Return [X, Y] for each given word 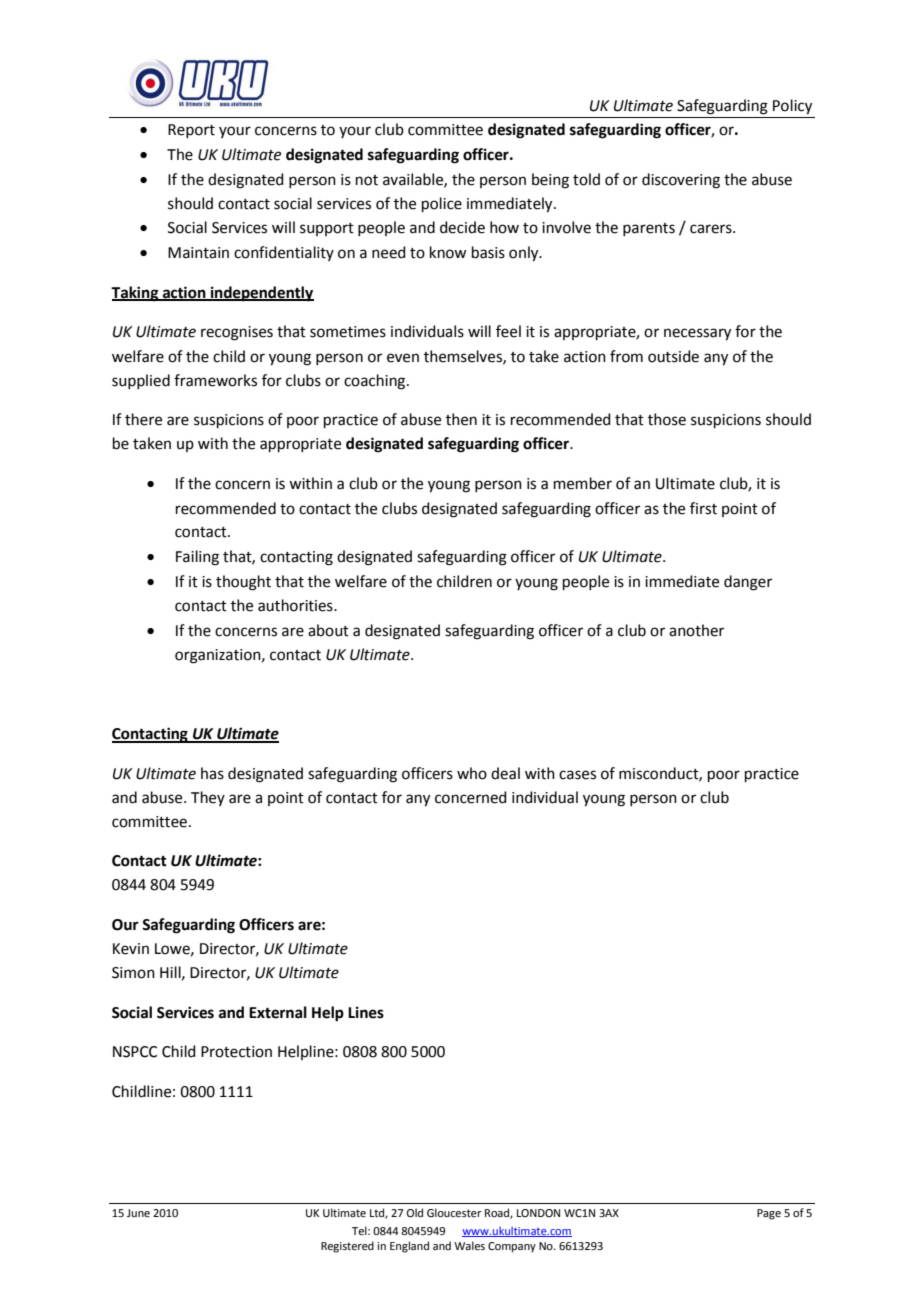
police [442, 204]
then [461, 419]
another [696, 630]
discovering [681, 181]
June [138, 1213]
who [472, 773]
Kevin [131, 949]
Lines [366, 1012]
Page [769, 1214]
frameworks [215, 380]
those [667, 419]
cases [577, 775]
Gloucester [454, 1212]
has [212, 773]
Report [191, 131]
